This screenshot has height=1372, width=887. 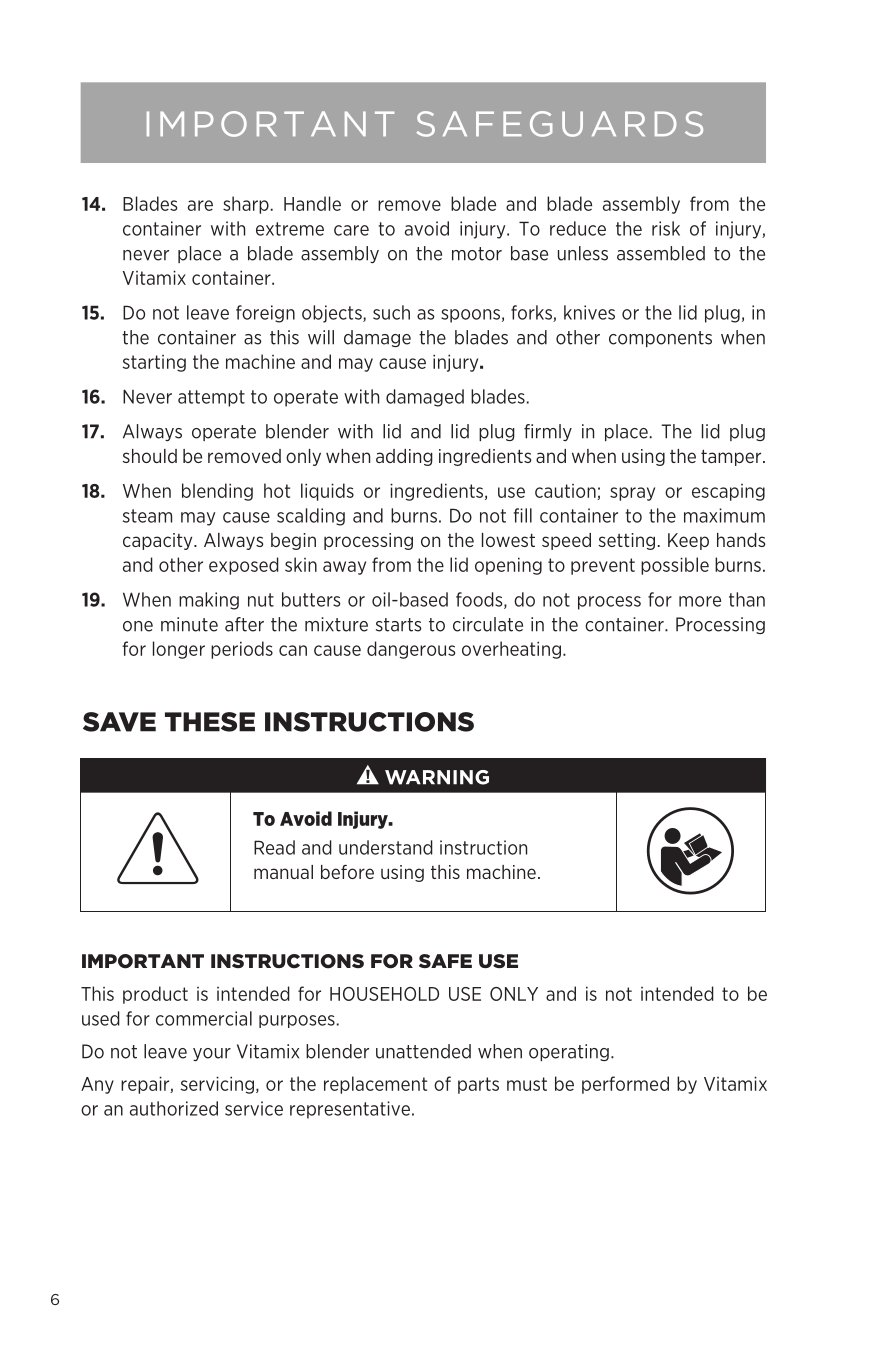 I want to click on attempt, so click(x=211, y=398).
